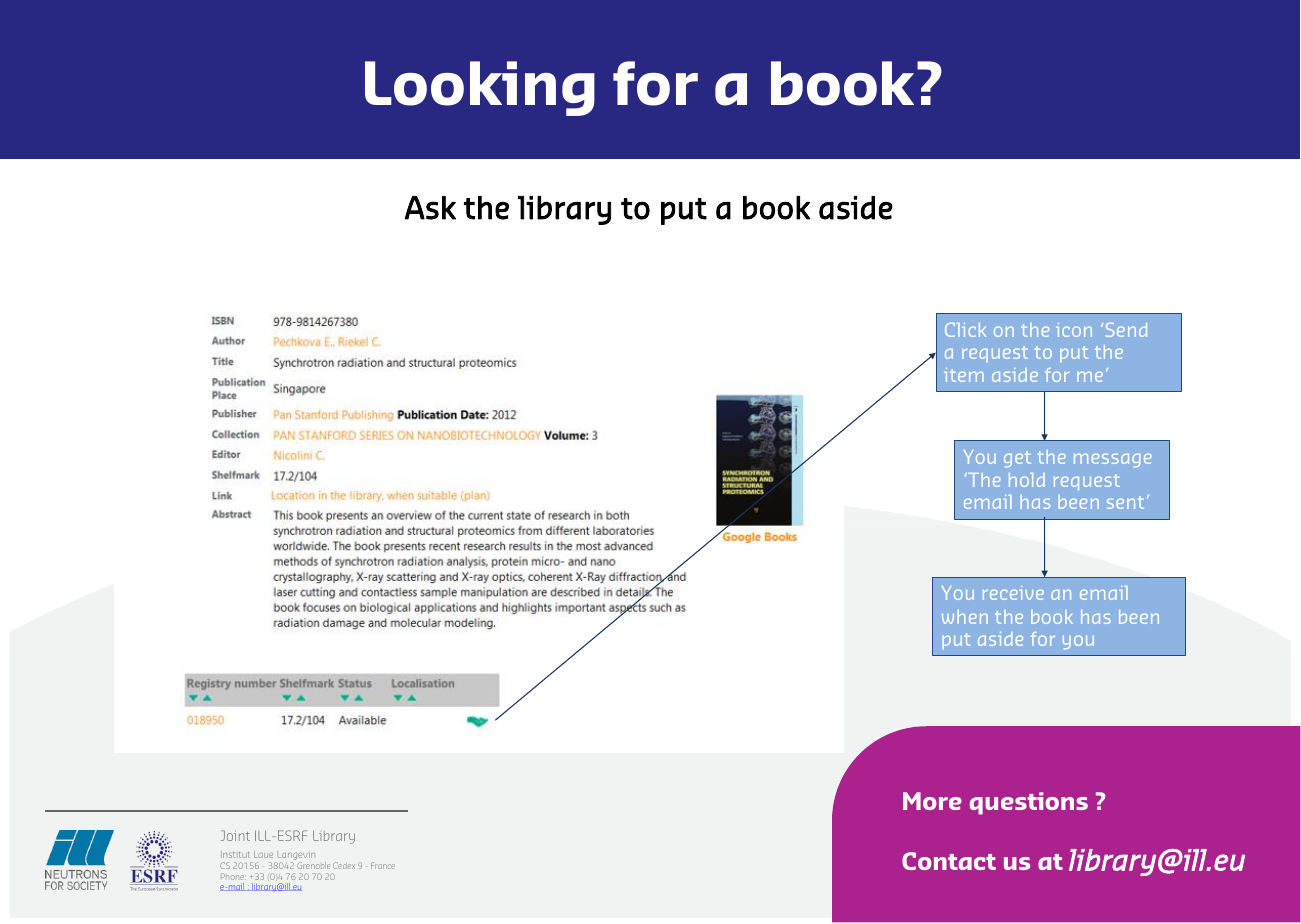  I want to click on item, so click(964, 375).
